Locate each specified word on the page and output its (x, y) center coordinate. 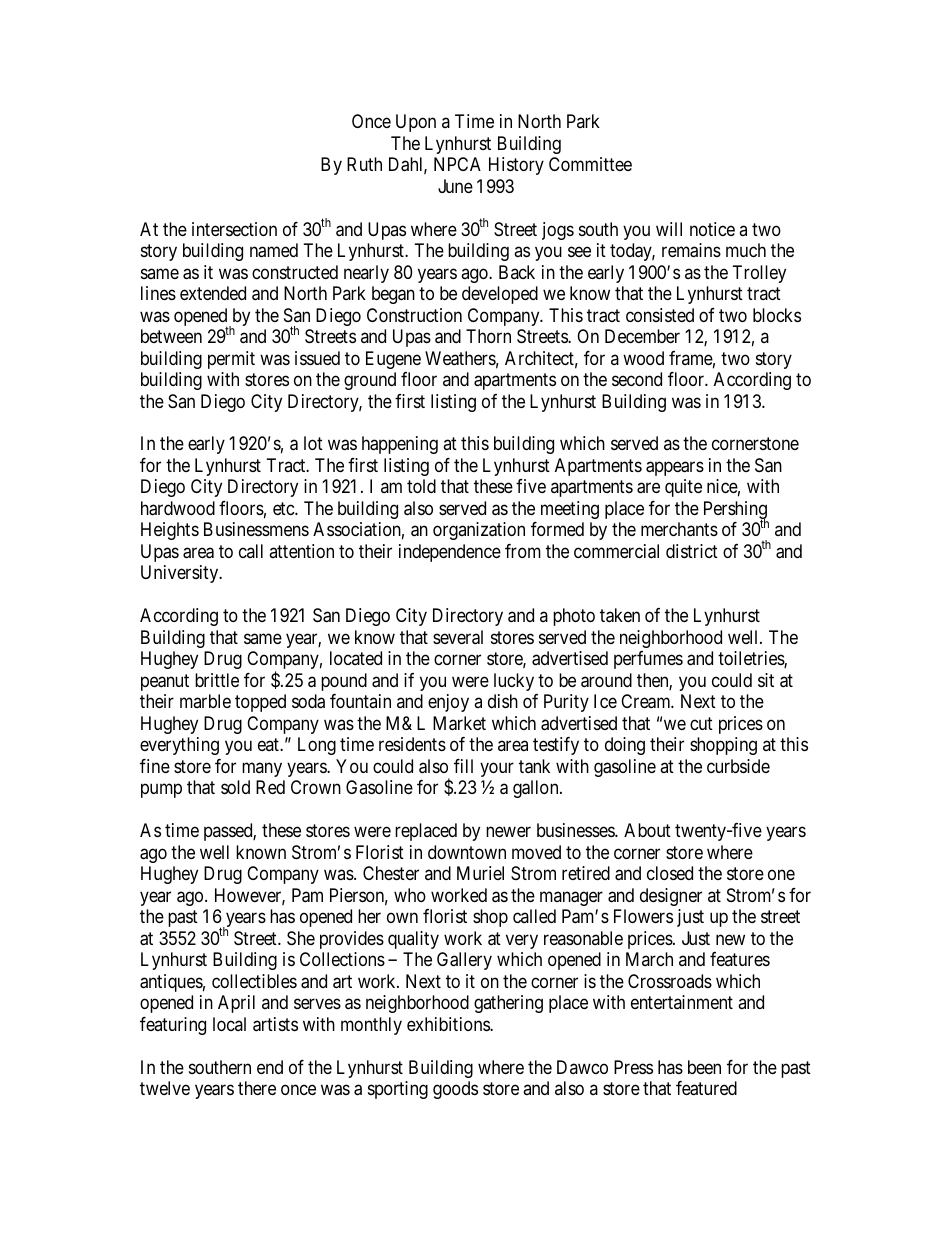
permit (231, 360)
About (647, 830)
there (257, 1088)
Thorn (488, 336)
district (692, 551)
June (455, 186)
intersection (234, 229)
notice (712, 229)
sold (235, 787)
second (637, 379)
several (458, 637)
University (181, 574)
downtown (467, 852)
